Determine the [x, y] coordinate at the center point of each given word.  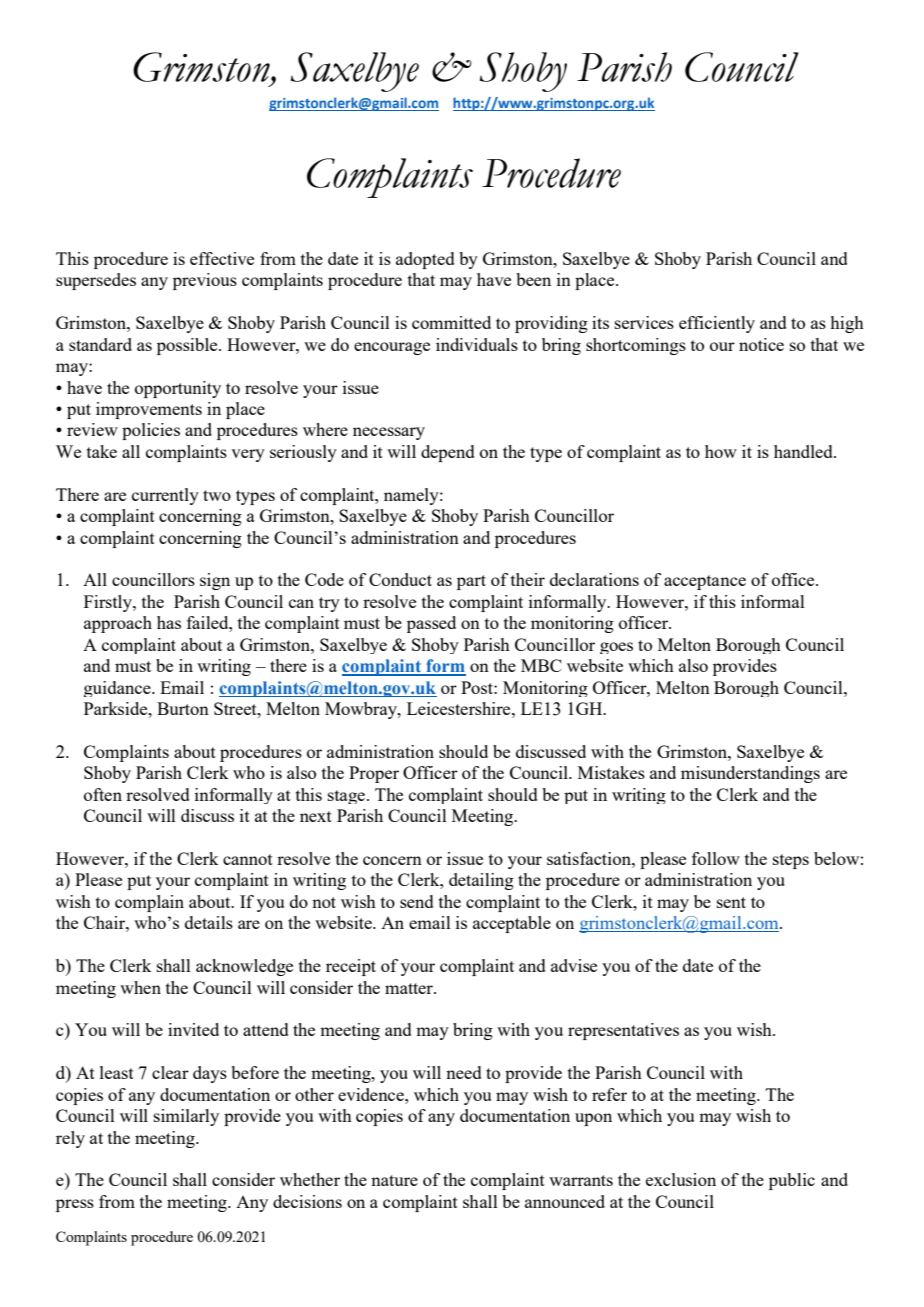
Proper [374, 774]
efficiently [717, 324]
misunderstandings [750, 774]
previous [205, 281]
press [75, 1205]
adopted [425, 260]
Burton [183, 708]
